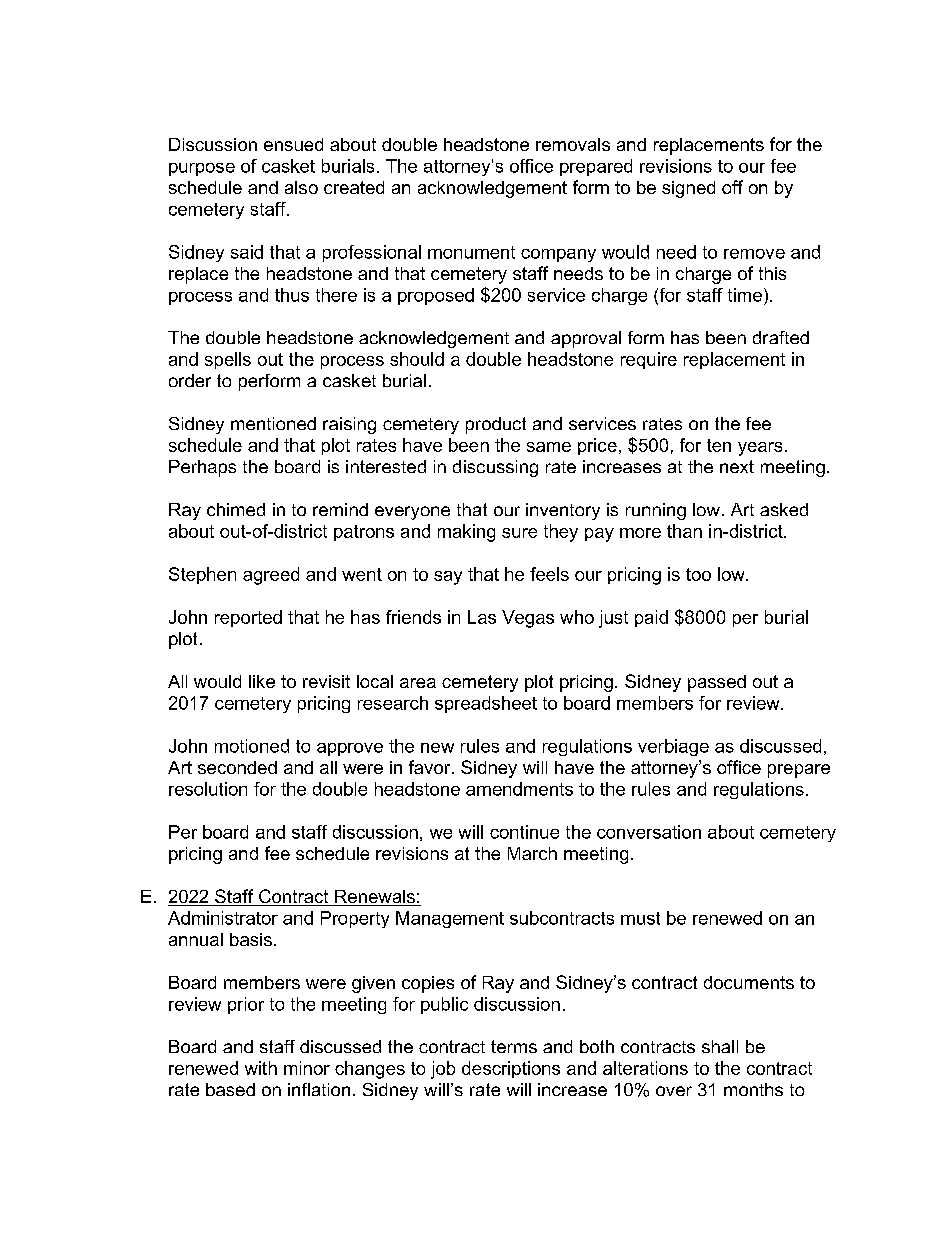 The height and width of the document is (1233, 952). Describe the element at coordinates (573, 144) in the document. I see `removals` at that location.
